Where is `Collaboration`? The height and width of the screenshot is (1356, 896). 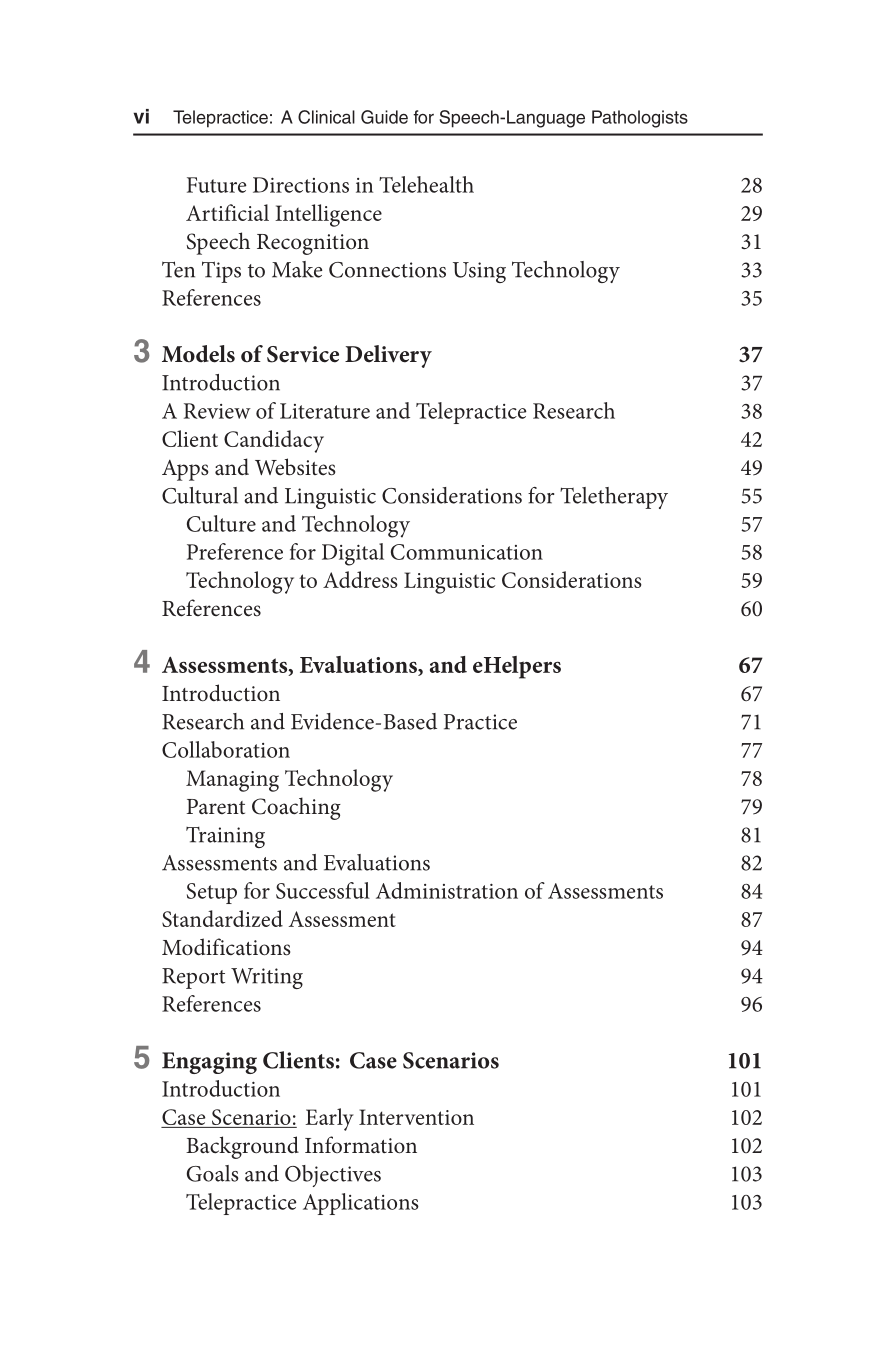 Collaboration is located at coordinates (226, 749).
